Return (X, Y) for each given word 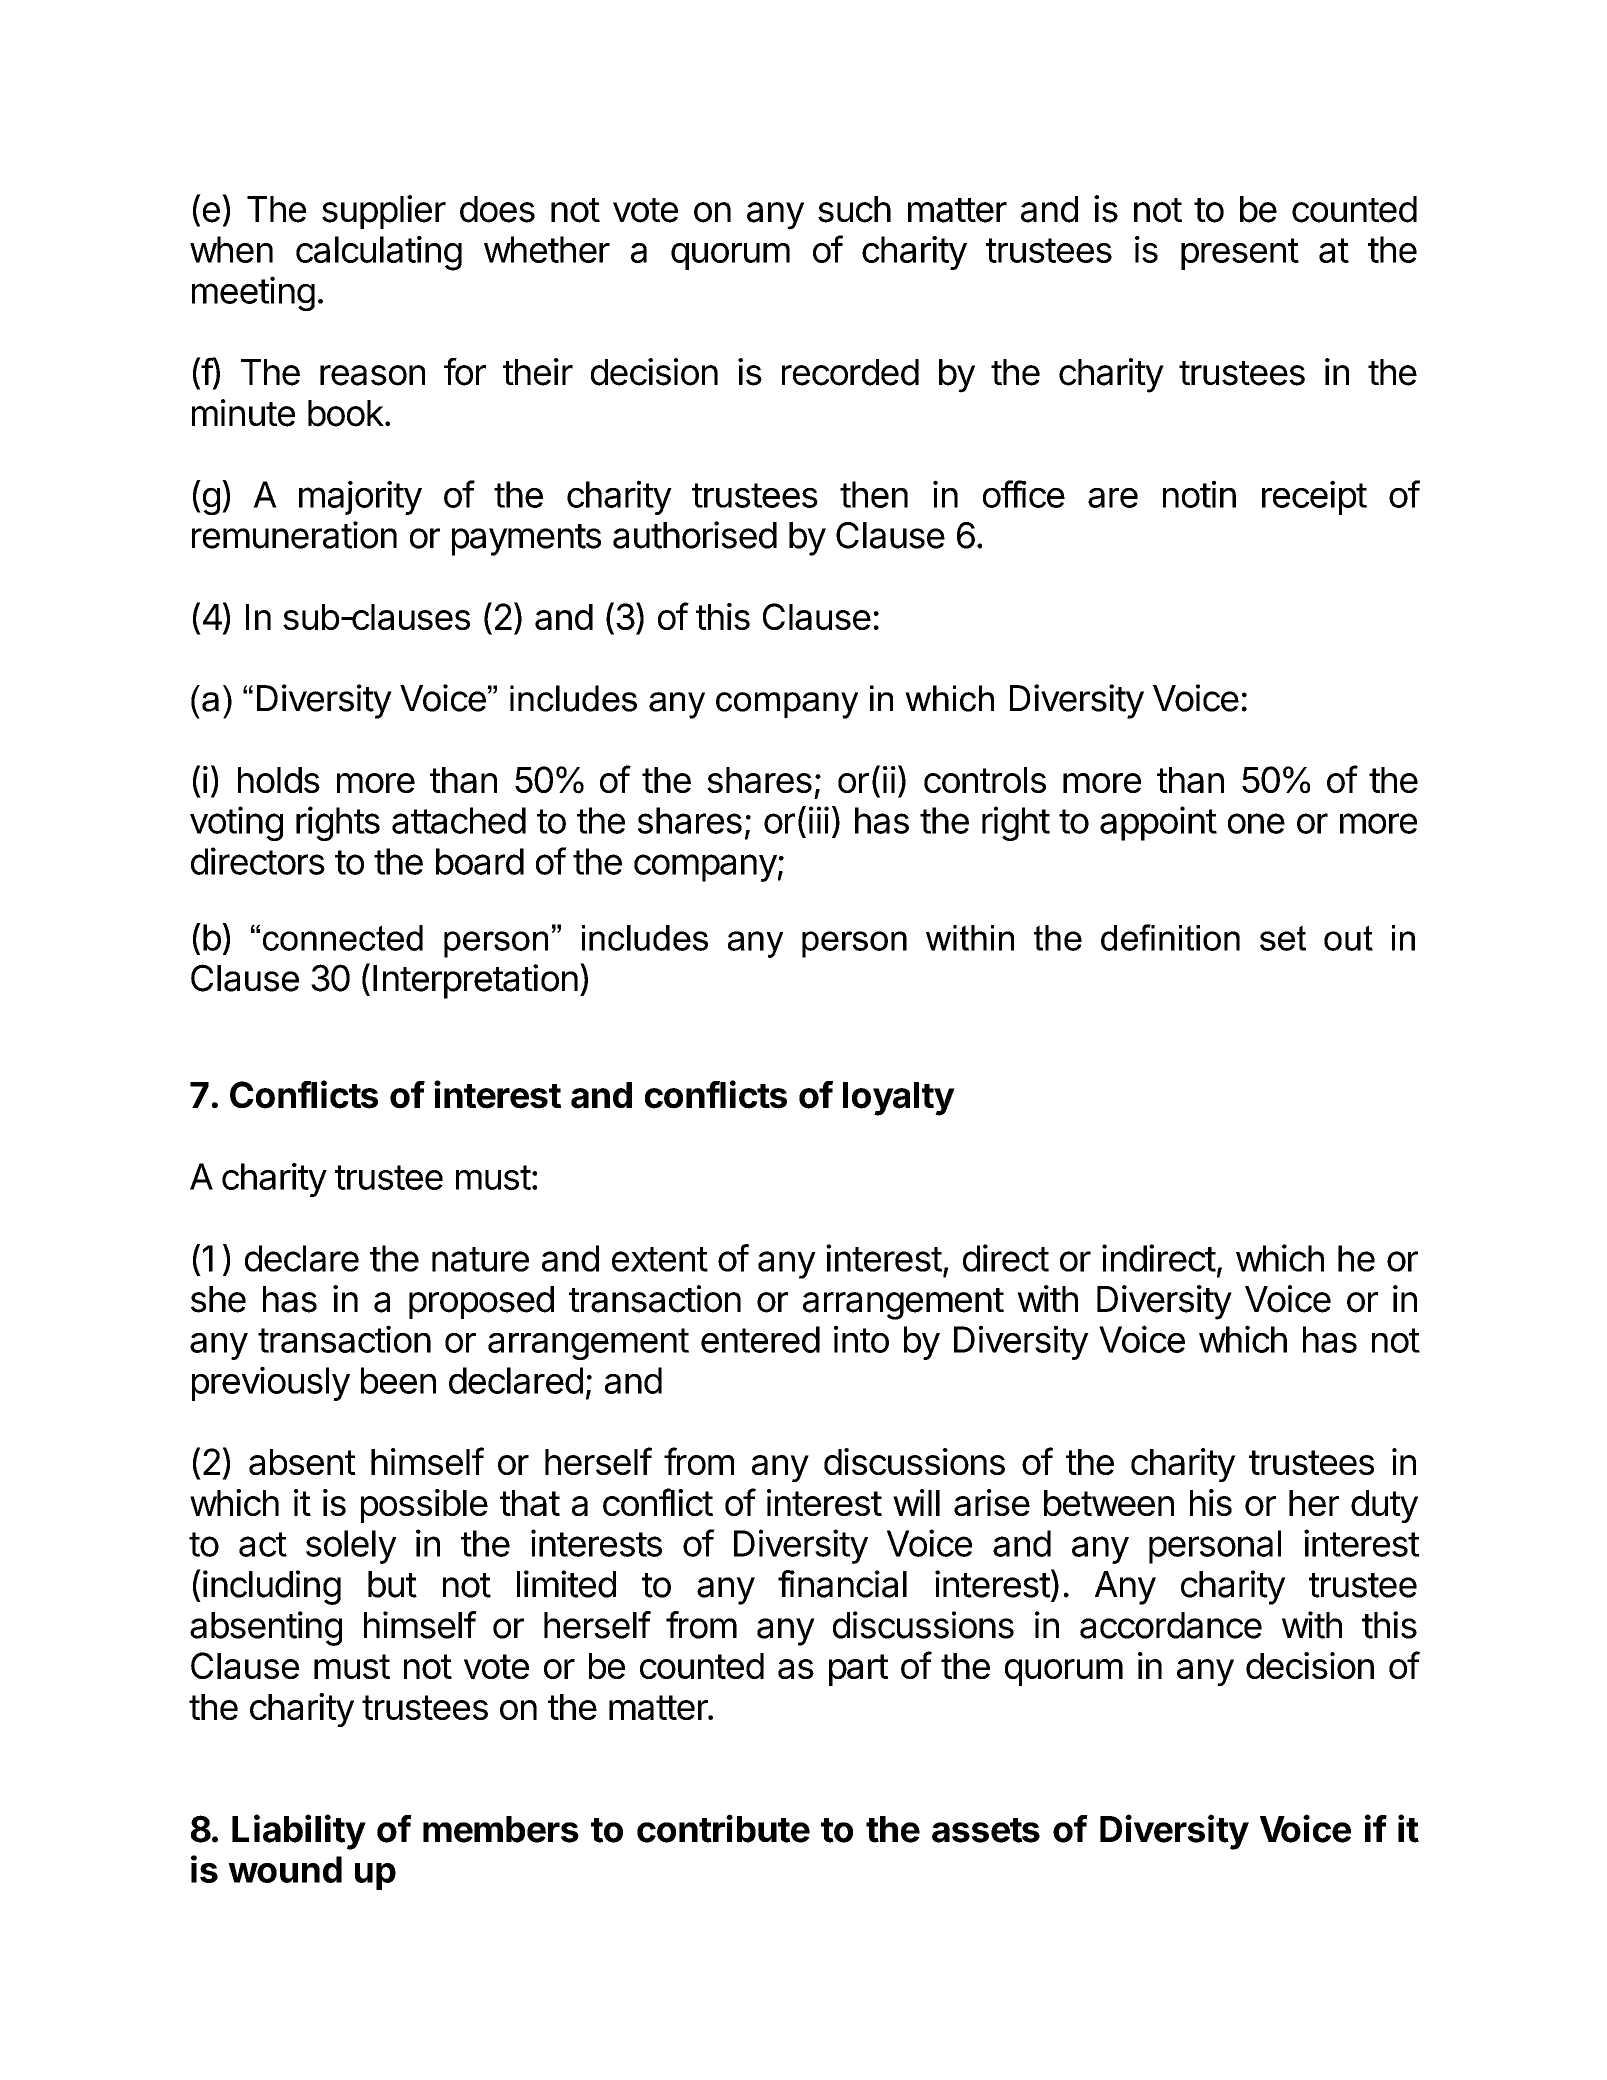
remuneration (294, 535)
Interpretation (475, 981)
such (854, 209)
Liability (299, 1832)
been (398, 1380)
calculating (379, 253)
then (874, 494)
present (1240, 254)
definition (1170, 937)
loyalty (899, 1099)
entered (760, 1339)
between (1109, 1503)
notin (1199, 494)
